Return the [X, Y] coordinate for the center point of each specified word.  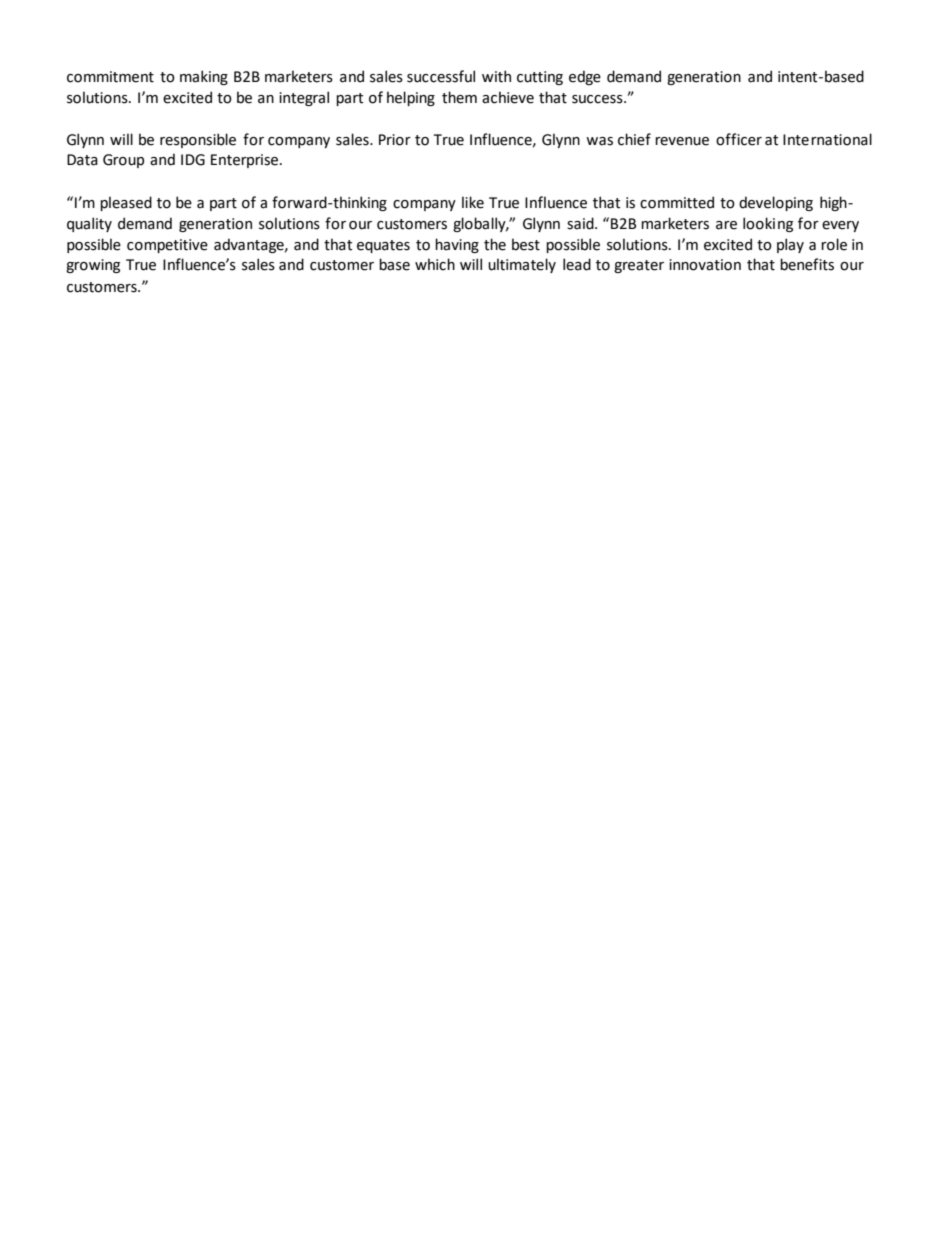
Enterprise [246, 161]
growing [93, 266]
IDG [193, 160]
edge [585, 77]
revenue [682, 141]
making [204, 77]
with [496, 76]
